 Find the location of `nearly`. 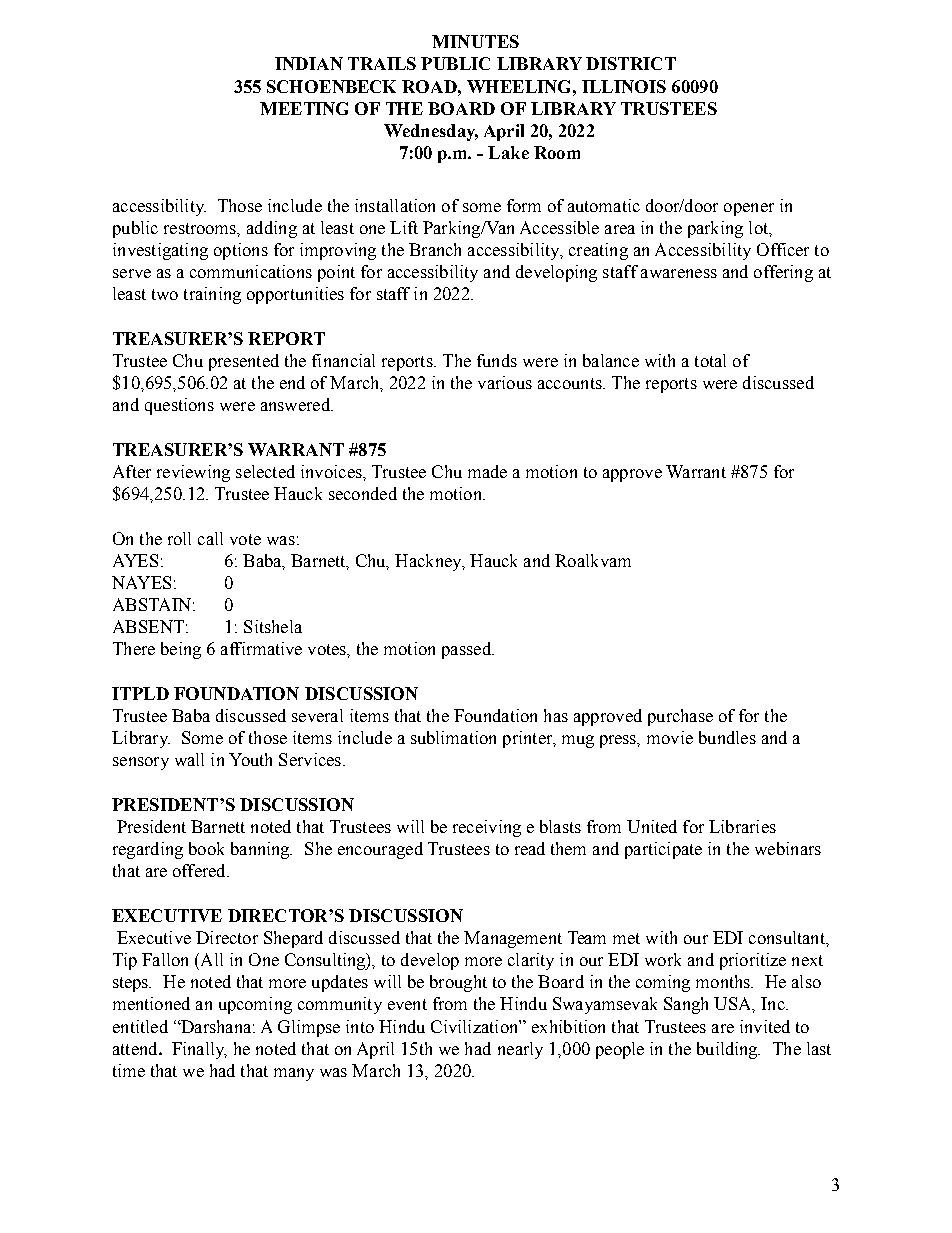

nearly is located at coordinates (520, 1050).
